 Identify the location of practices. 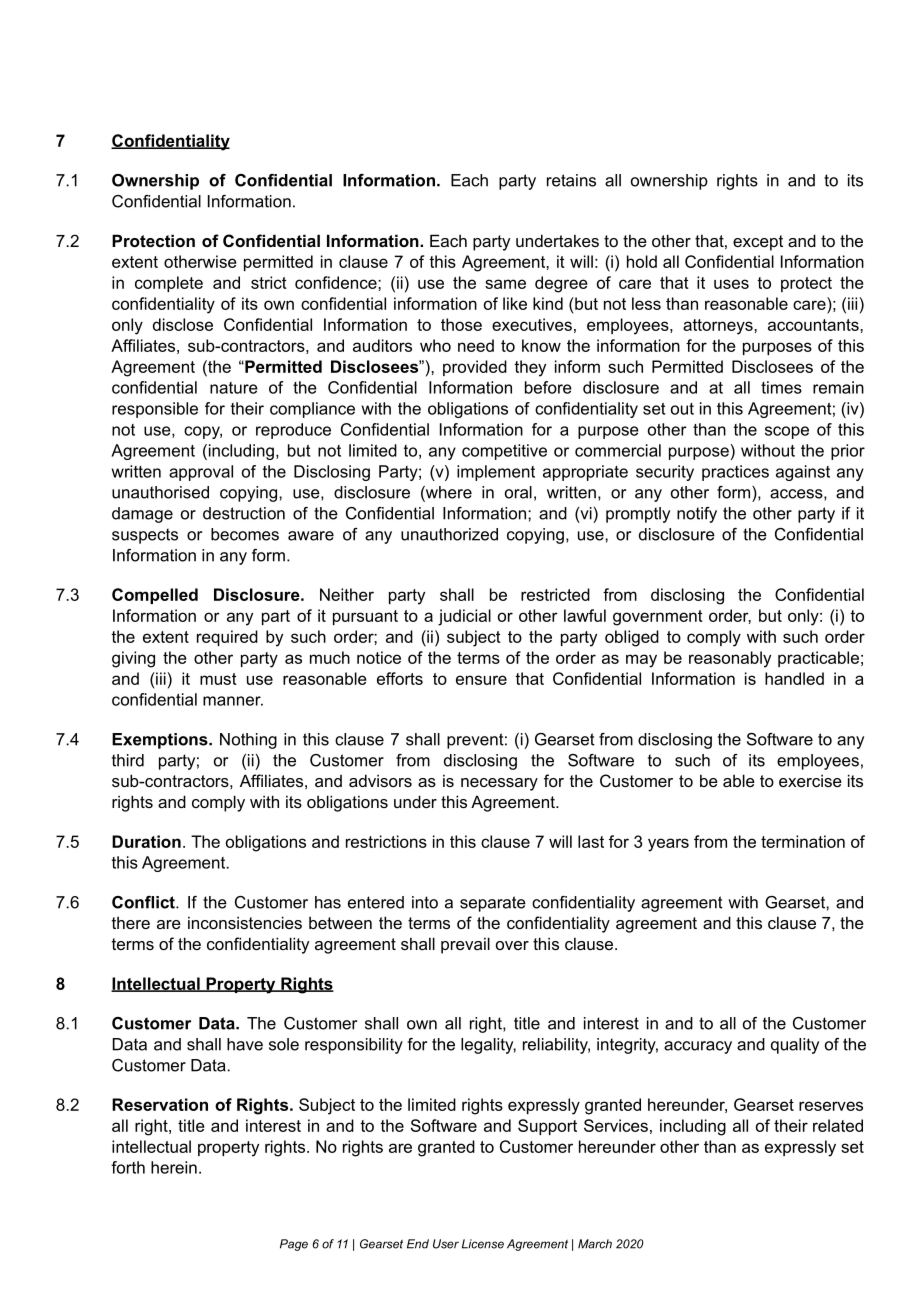
(735, 473).
